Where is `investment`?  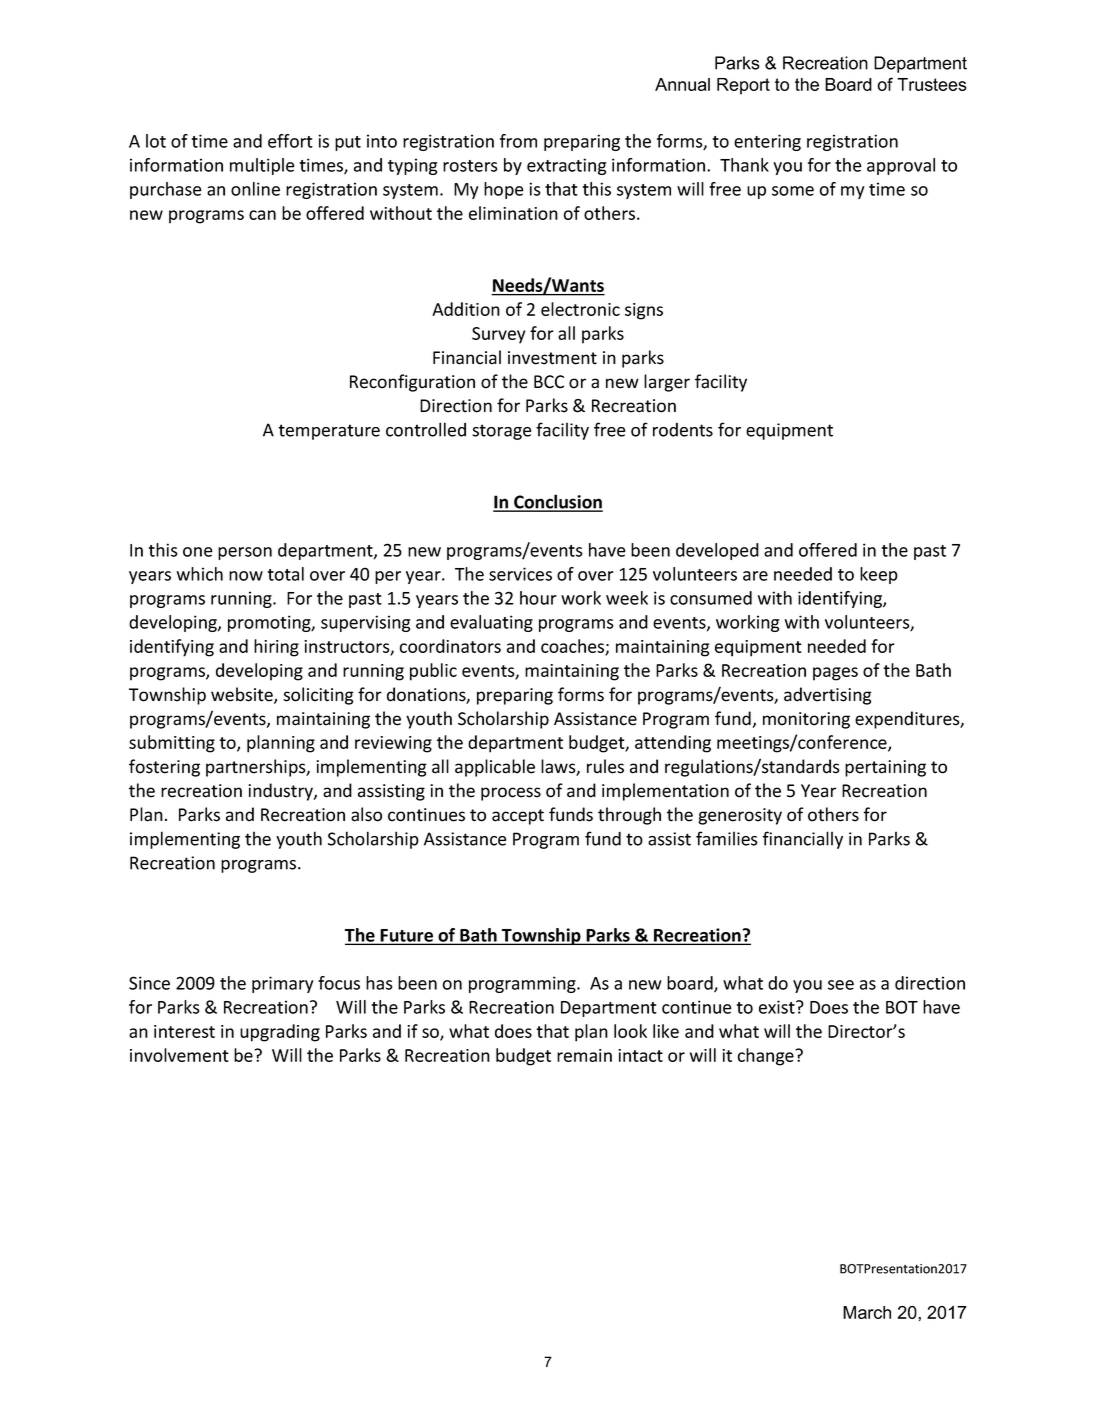
investment is located at coordinates (552, 358).
